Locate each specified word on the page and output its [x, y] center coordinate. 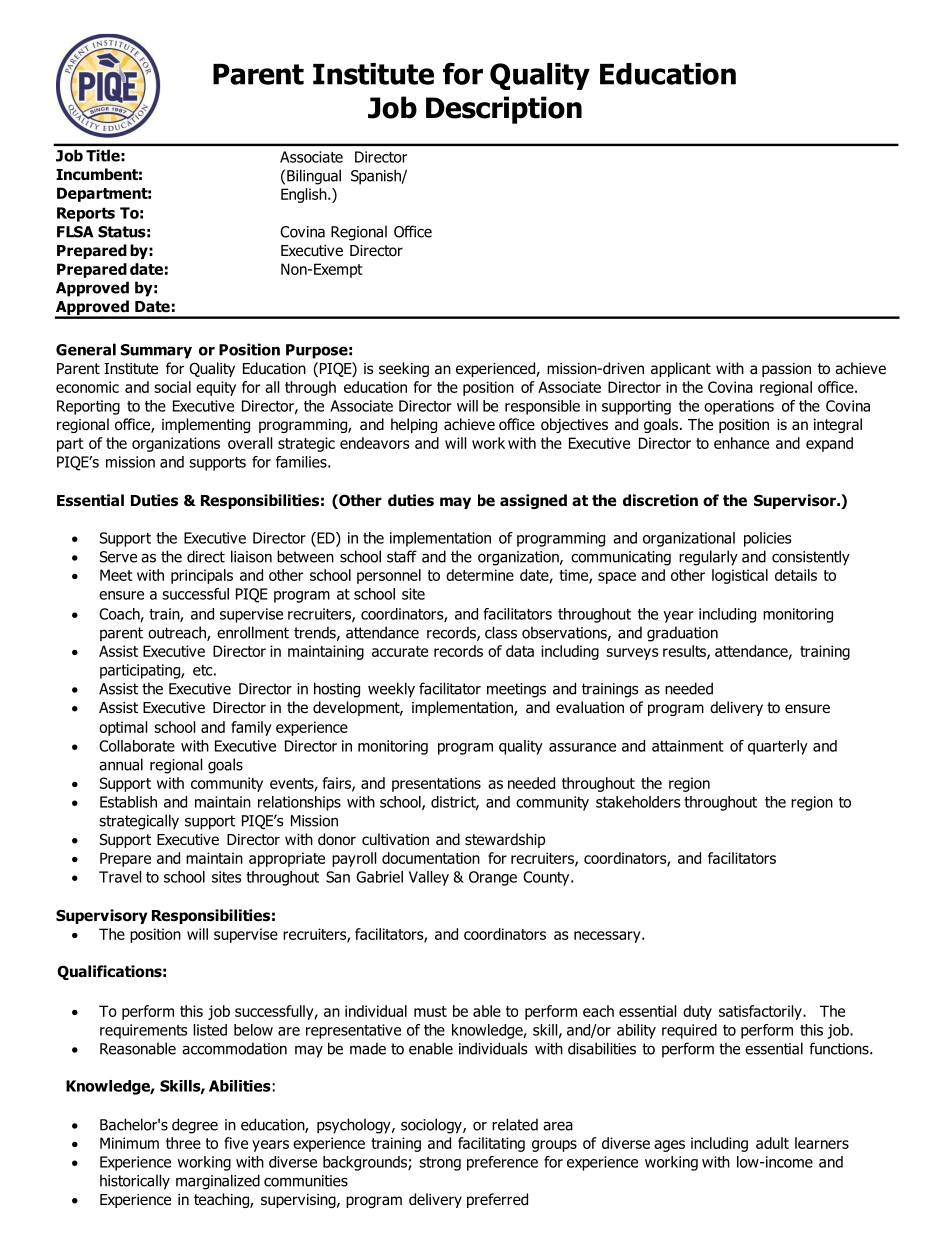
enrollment [253, 632]
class [501, 632]
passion [786, 370]
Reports [86, 214]
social [172, 387]
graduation [682, 634]
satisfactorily [761, 1012]
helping [414, 425]
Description [504, 110]
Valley [429, 878]
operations [739, 407]
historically [135, 1182]
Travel [120, 877]
